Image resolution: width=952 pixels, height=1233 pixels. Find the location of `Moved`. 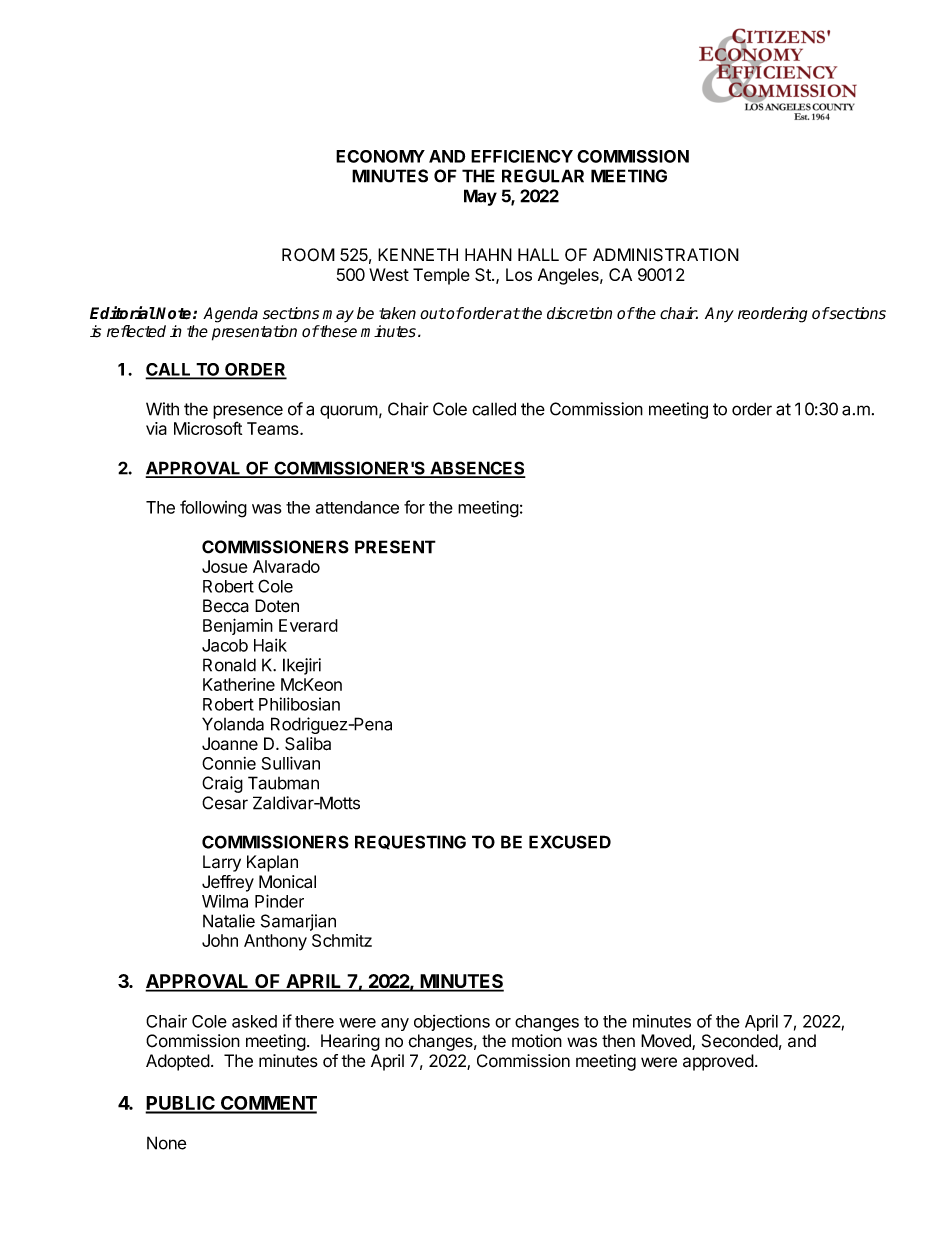

Moved is located at coordinates (667, 1042).
